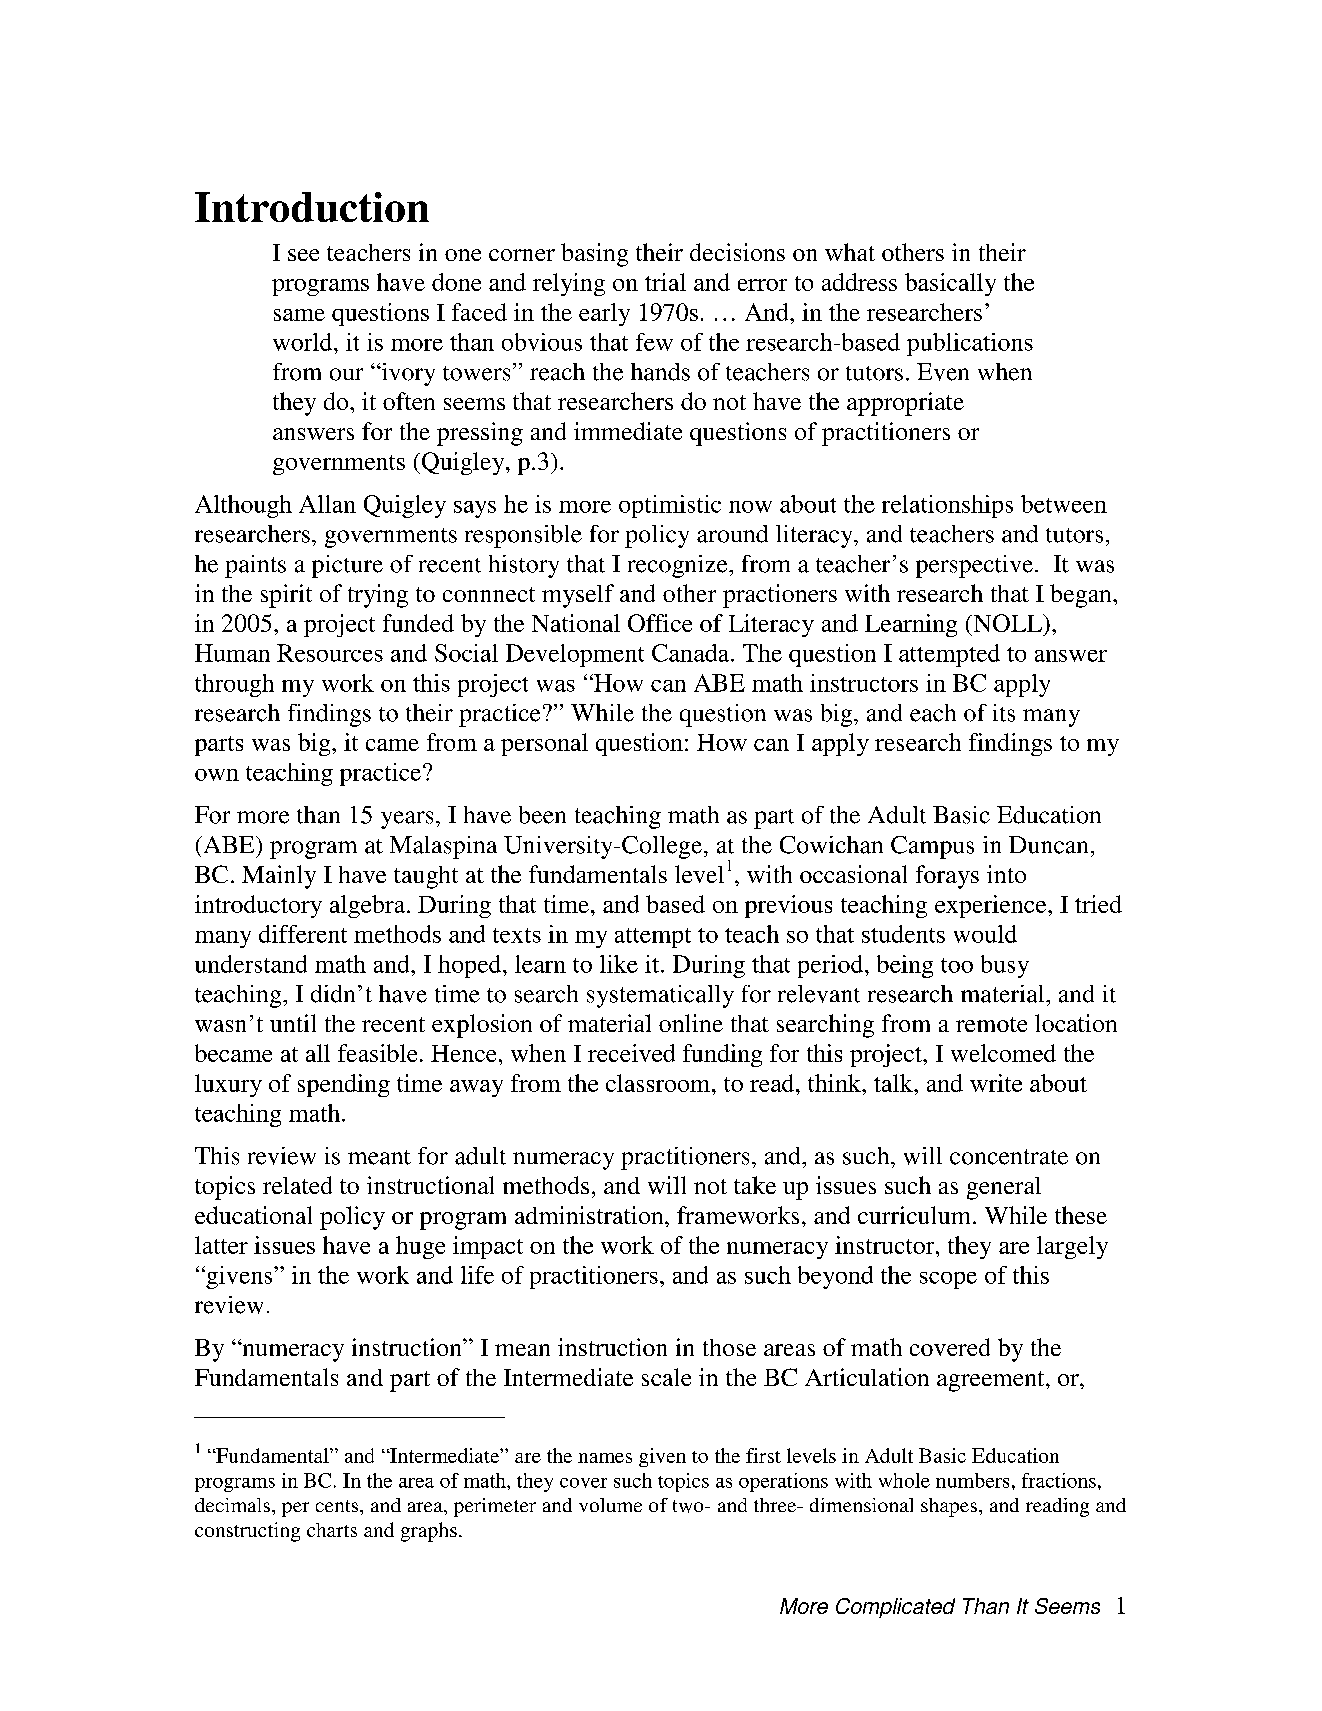 This screenshot has width=1322, height=1711. What do you see at coordinates (347, 566) in the screenshot?
I see `picture` at bounding box center [347, 566].
